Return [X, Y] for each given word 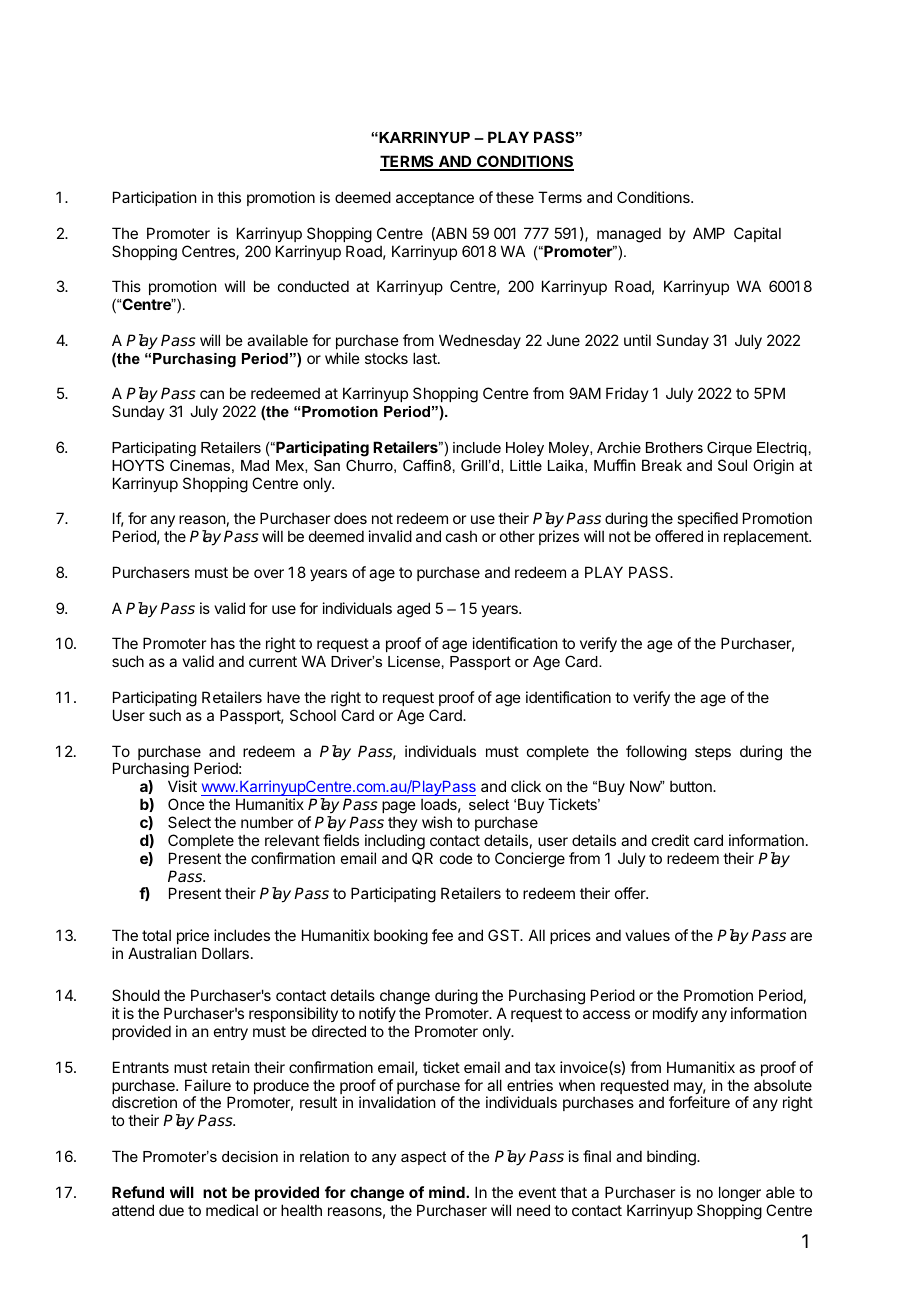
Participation [154, 198]
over [269, 573]
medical [232, 1210]
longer [740, 1194]
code [456, 858]
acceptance [435, 199]
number [267, 822]
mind [448, 1192]
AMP [709, 233]
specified [707, 521]
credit [670, 840]
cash [461, 536]
